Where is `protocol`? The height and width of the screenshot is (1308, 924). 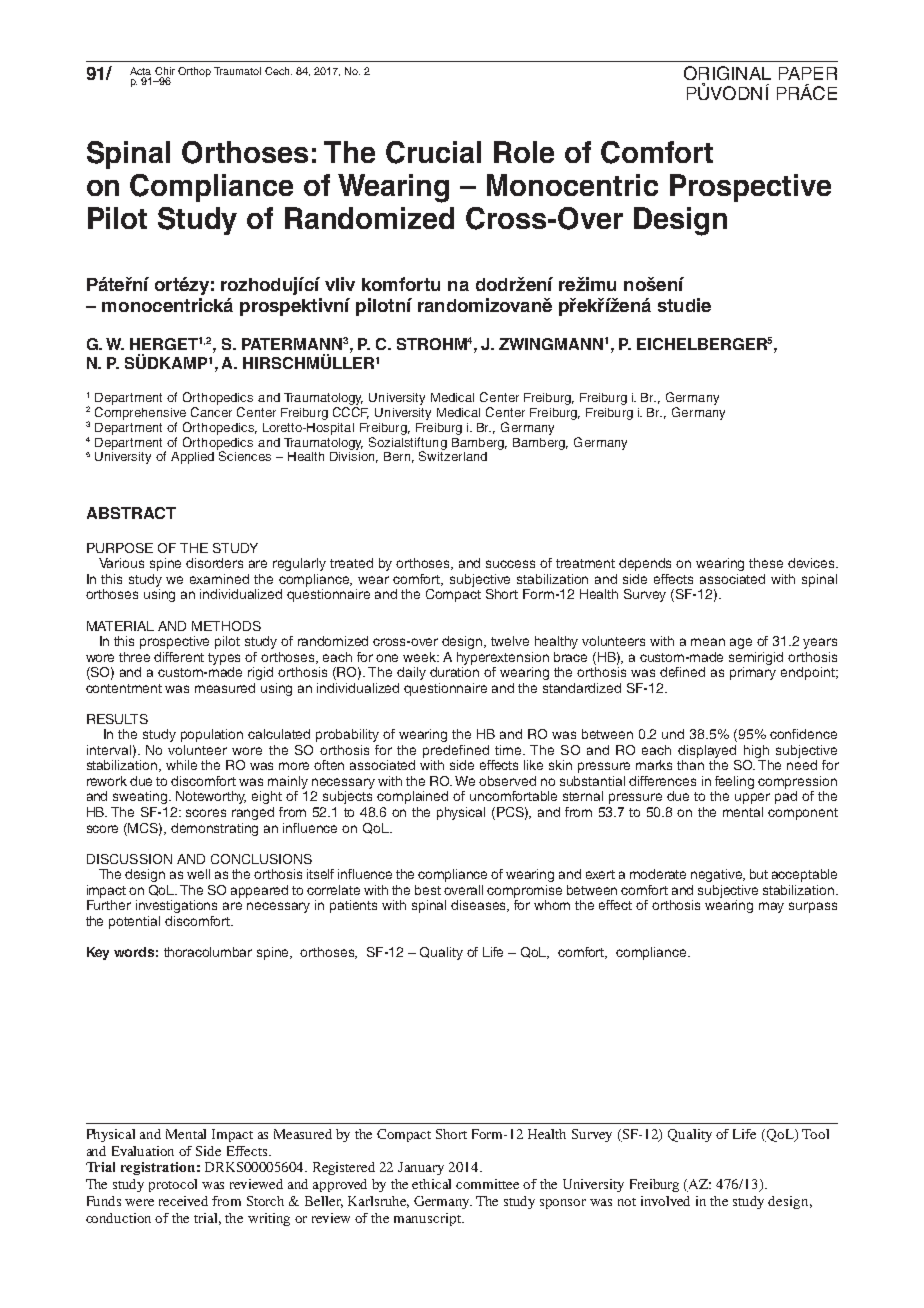 protocol is located at coordinates (173, 1185).
